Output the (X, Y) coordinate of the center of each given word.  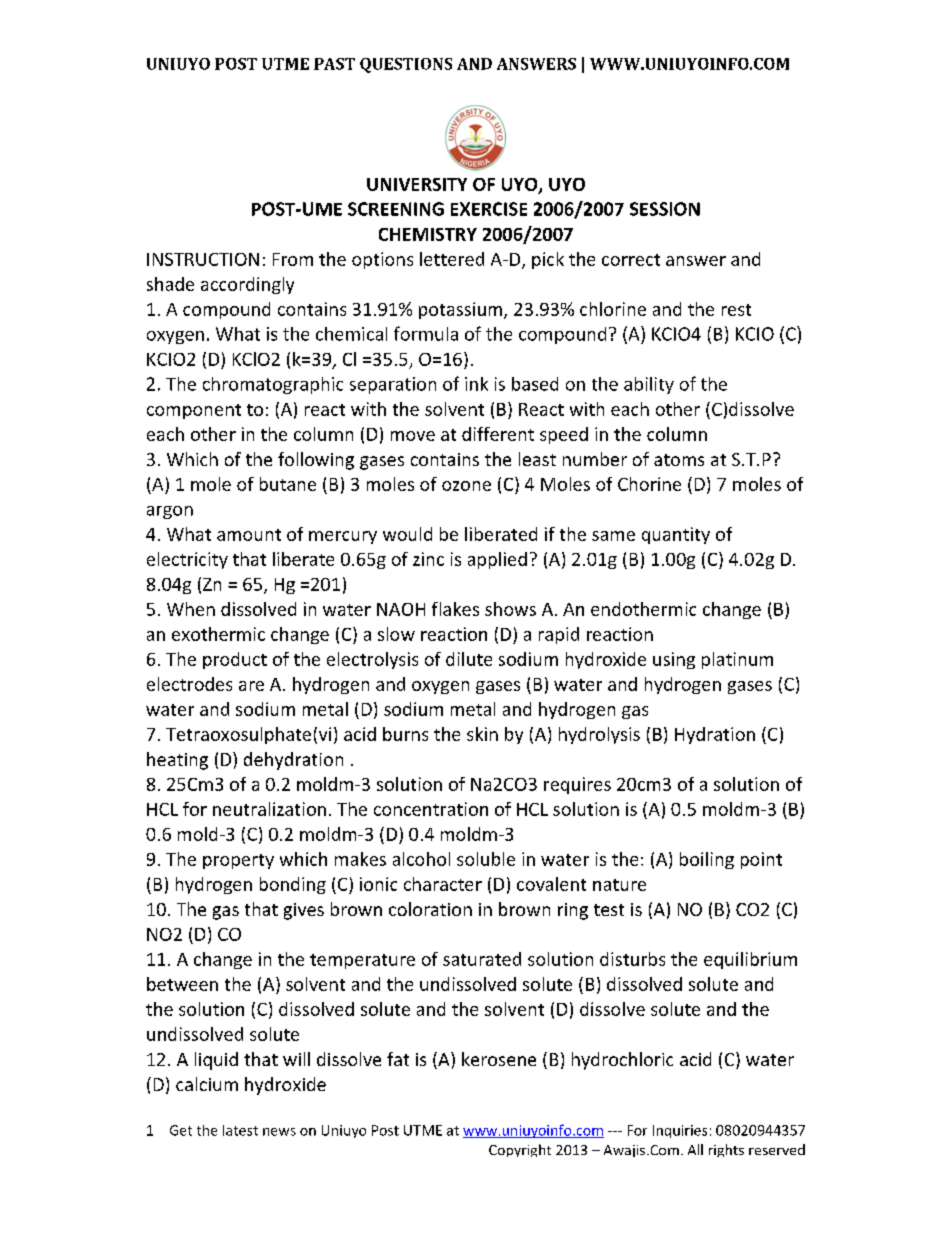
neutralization (269, 809)
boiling (707, 860)
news (279, 1132)
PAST (334, 64)
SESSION (665, 209)
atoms (679, 460)
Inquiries (680, 1131)
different (498, 434)
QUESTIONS (406, 65)
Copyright (520, 1150)
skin (482, 734)
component (194, 411)
